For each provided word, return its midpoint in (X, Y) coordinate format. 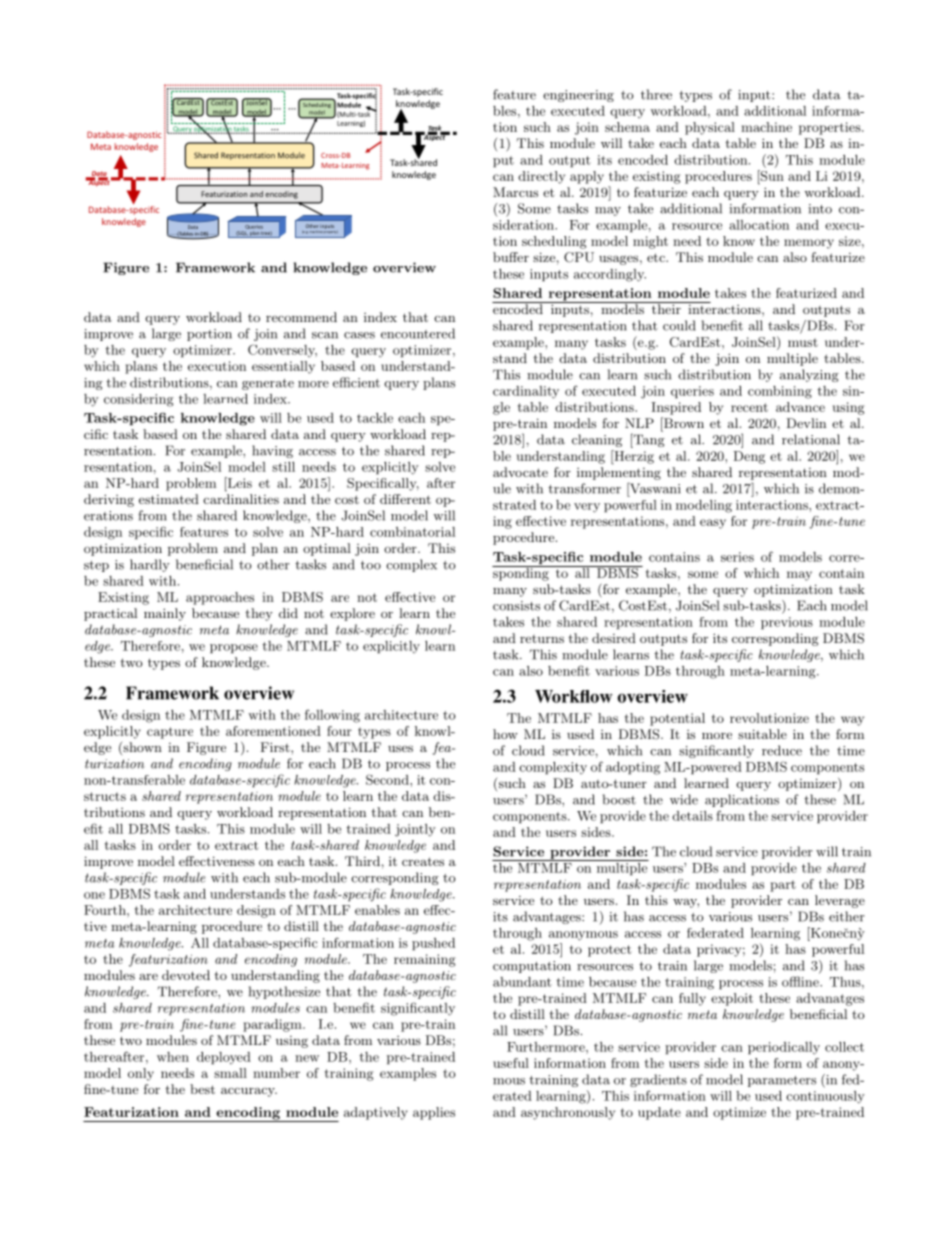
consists (516, 606)
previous (787, 623)
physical (710, 128)
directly (541, 177)
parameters (782, 1081)
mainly (165, 614)
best (202, 1089)
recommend (301, 317)
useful (511, 1063)
